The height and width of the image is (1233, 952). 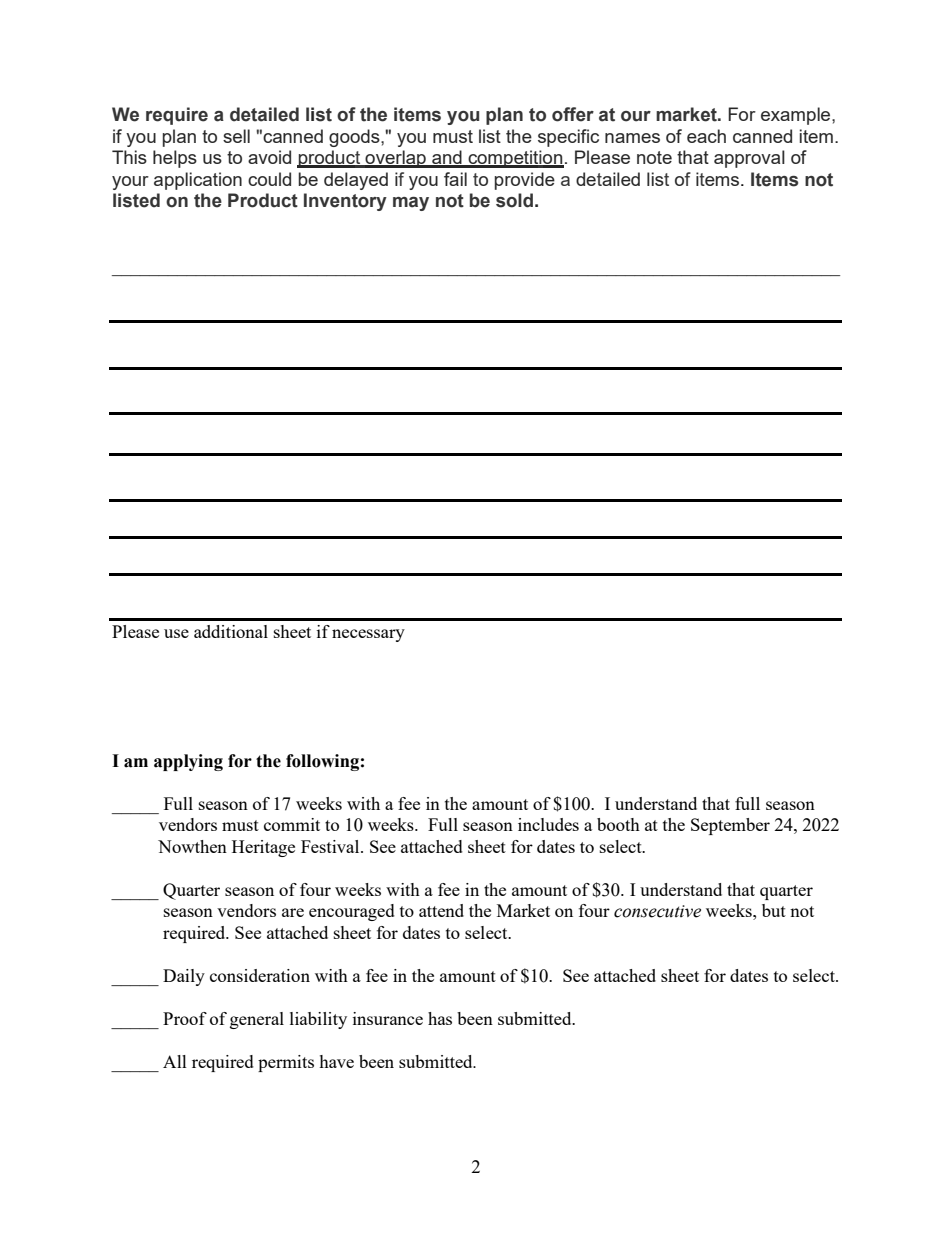 What do you see at coordinates (185, 1018) in the image?
I see `Proof` at bounding box center [185, 1018].
